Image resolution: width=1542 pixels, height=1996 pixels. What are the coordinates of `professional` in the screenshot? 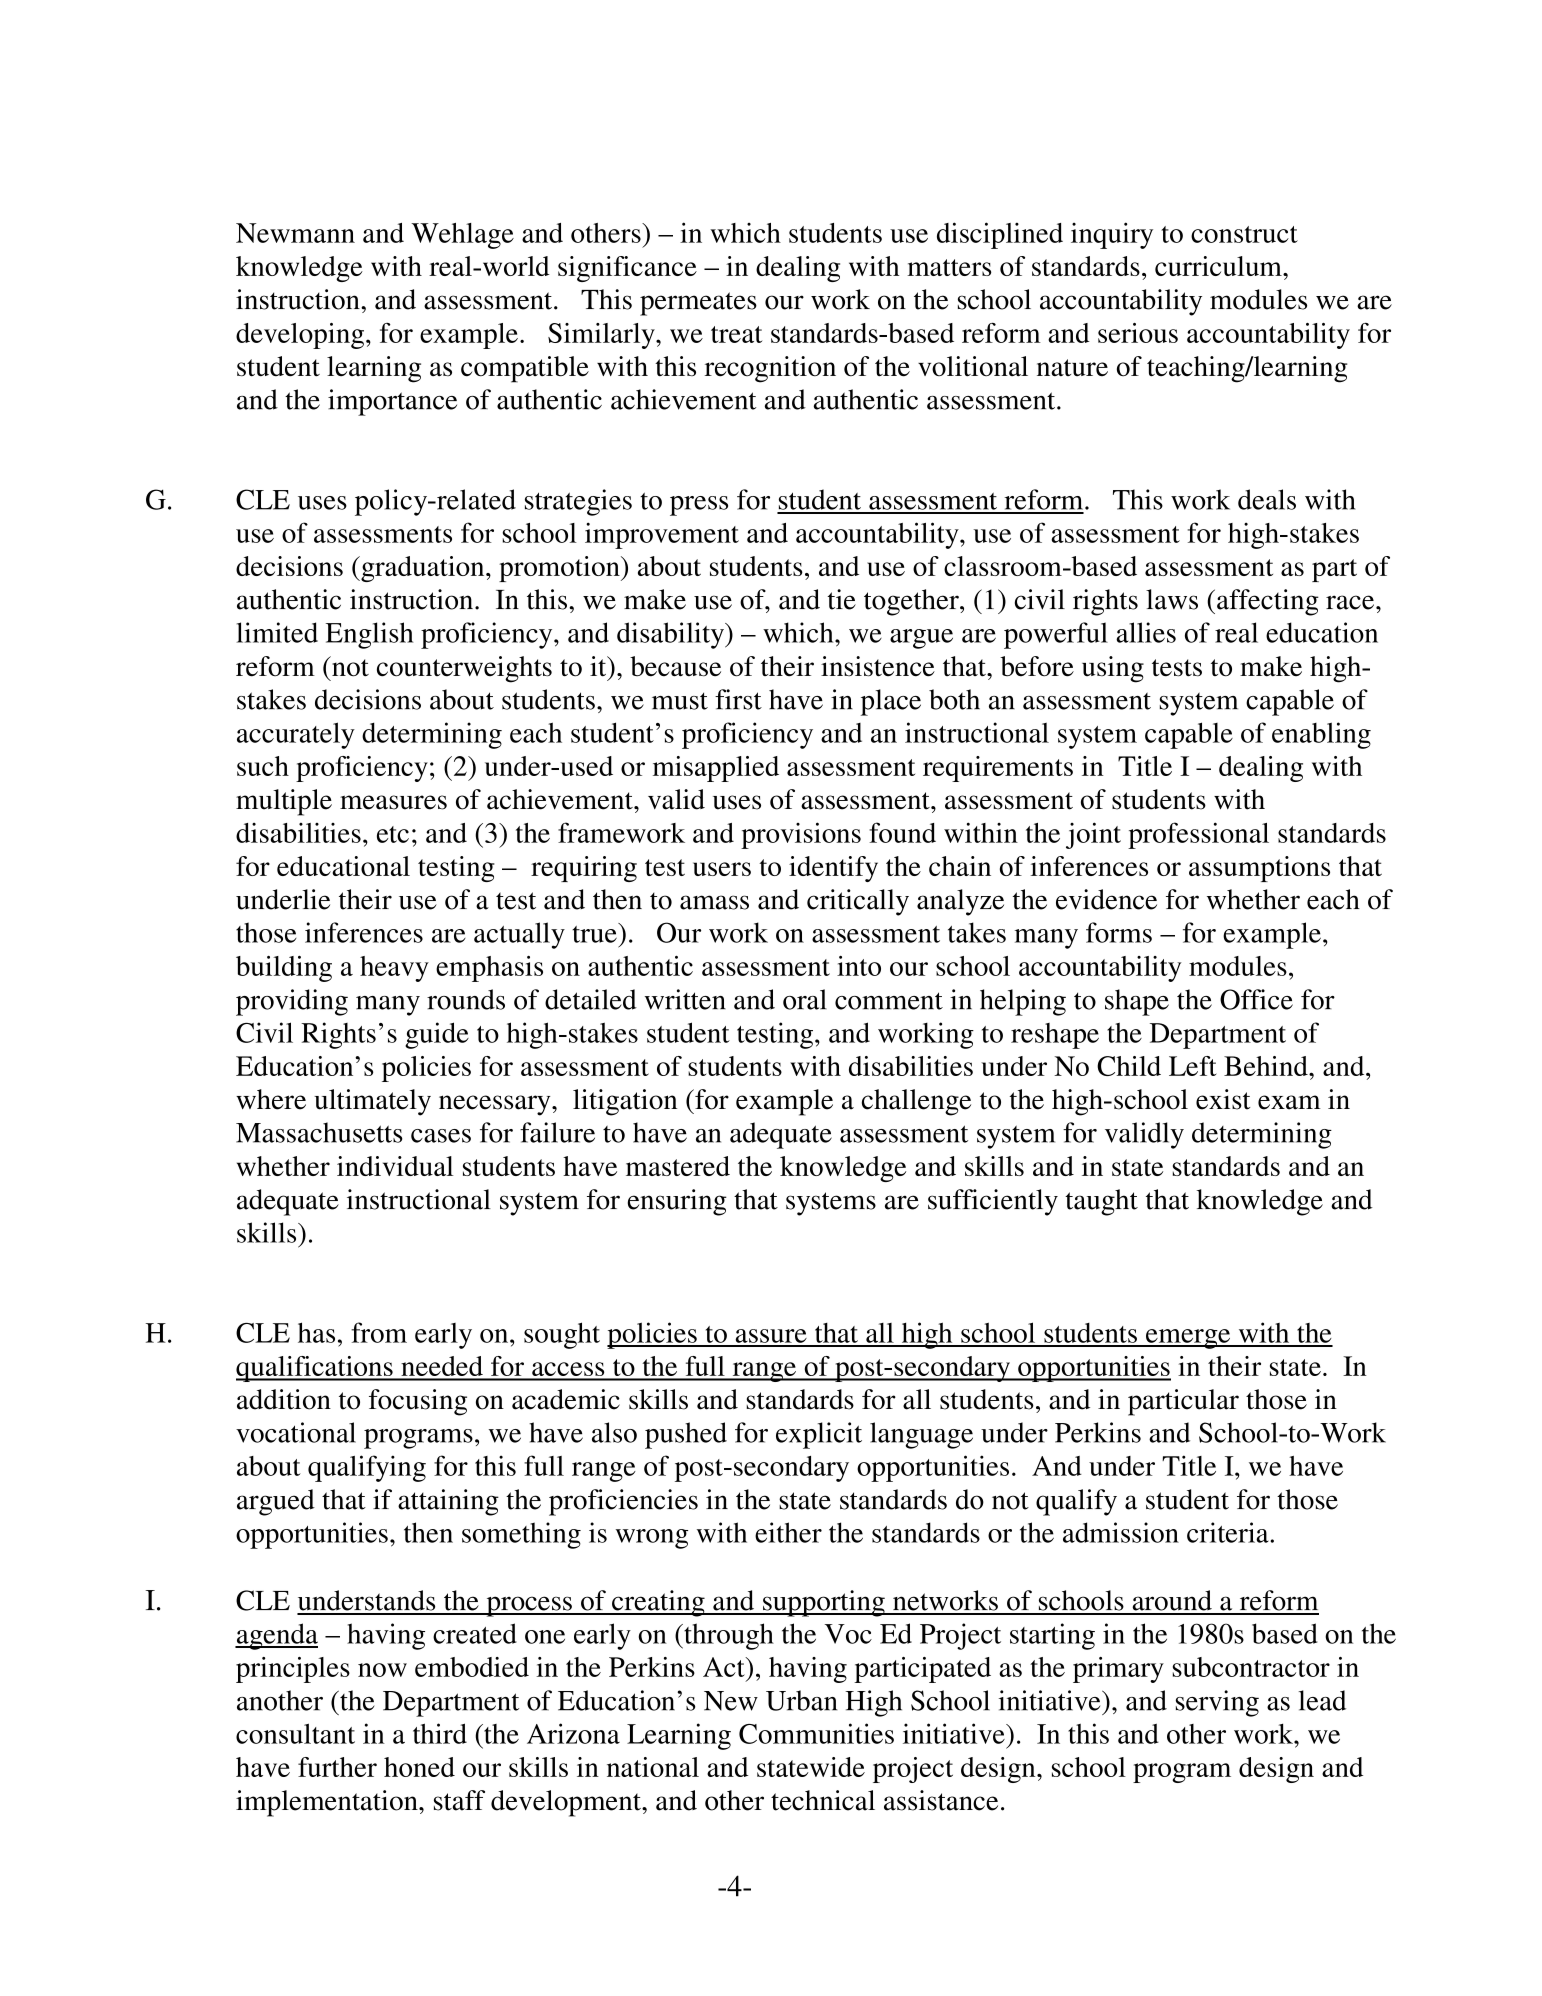 It's located at (1198, 835).
